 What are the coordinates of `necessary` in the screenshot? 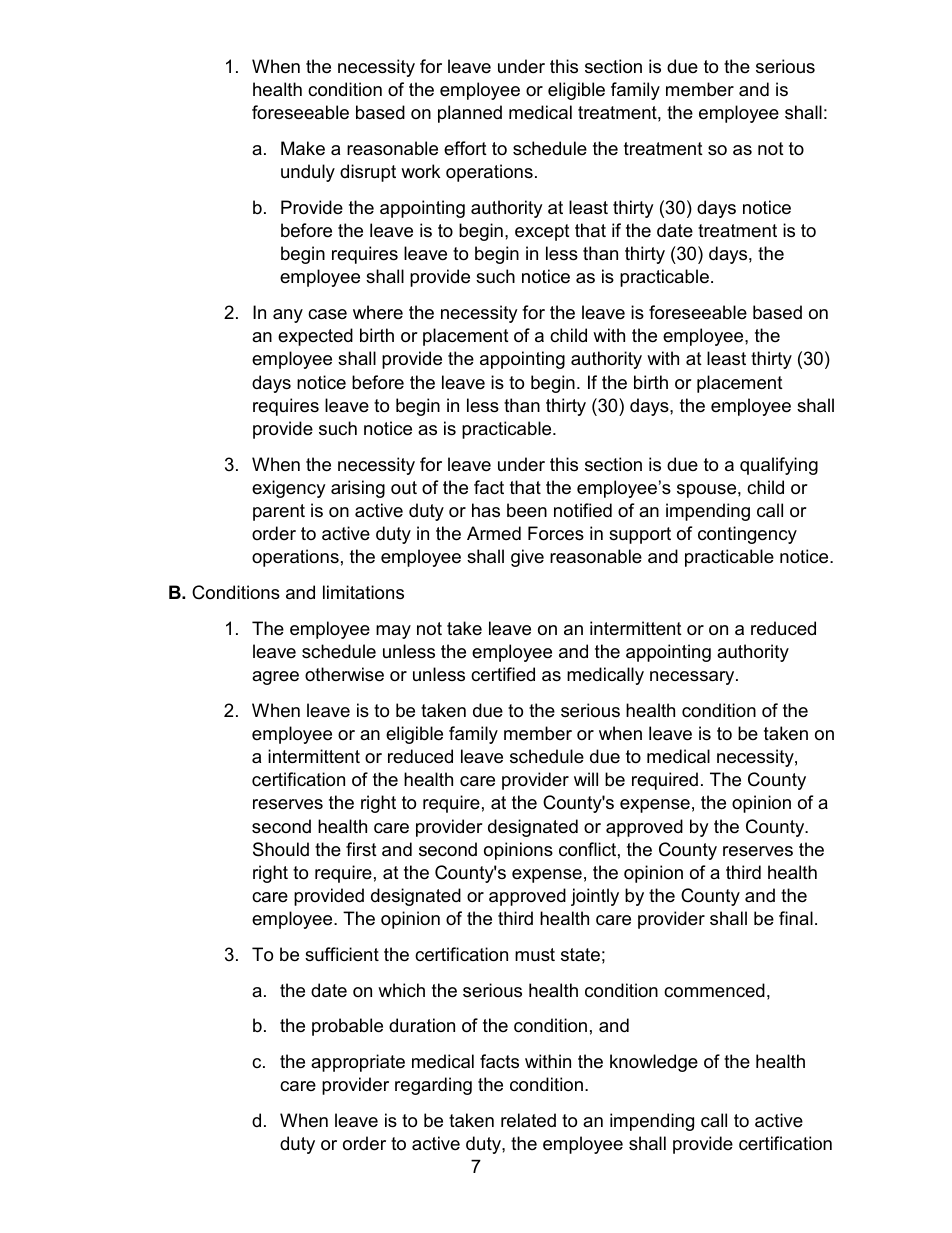 It's located at (693, 678).
